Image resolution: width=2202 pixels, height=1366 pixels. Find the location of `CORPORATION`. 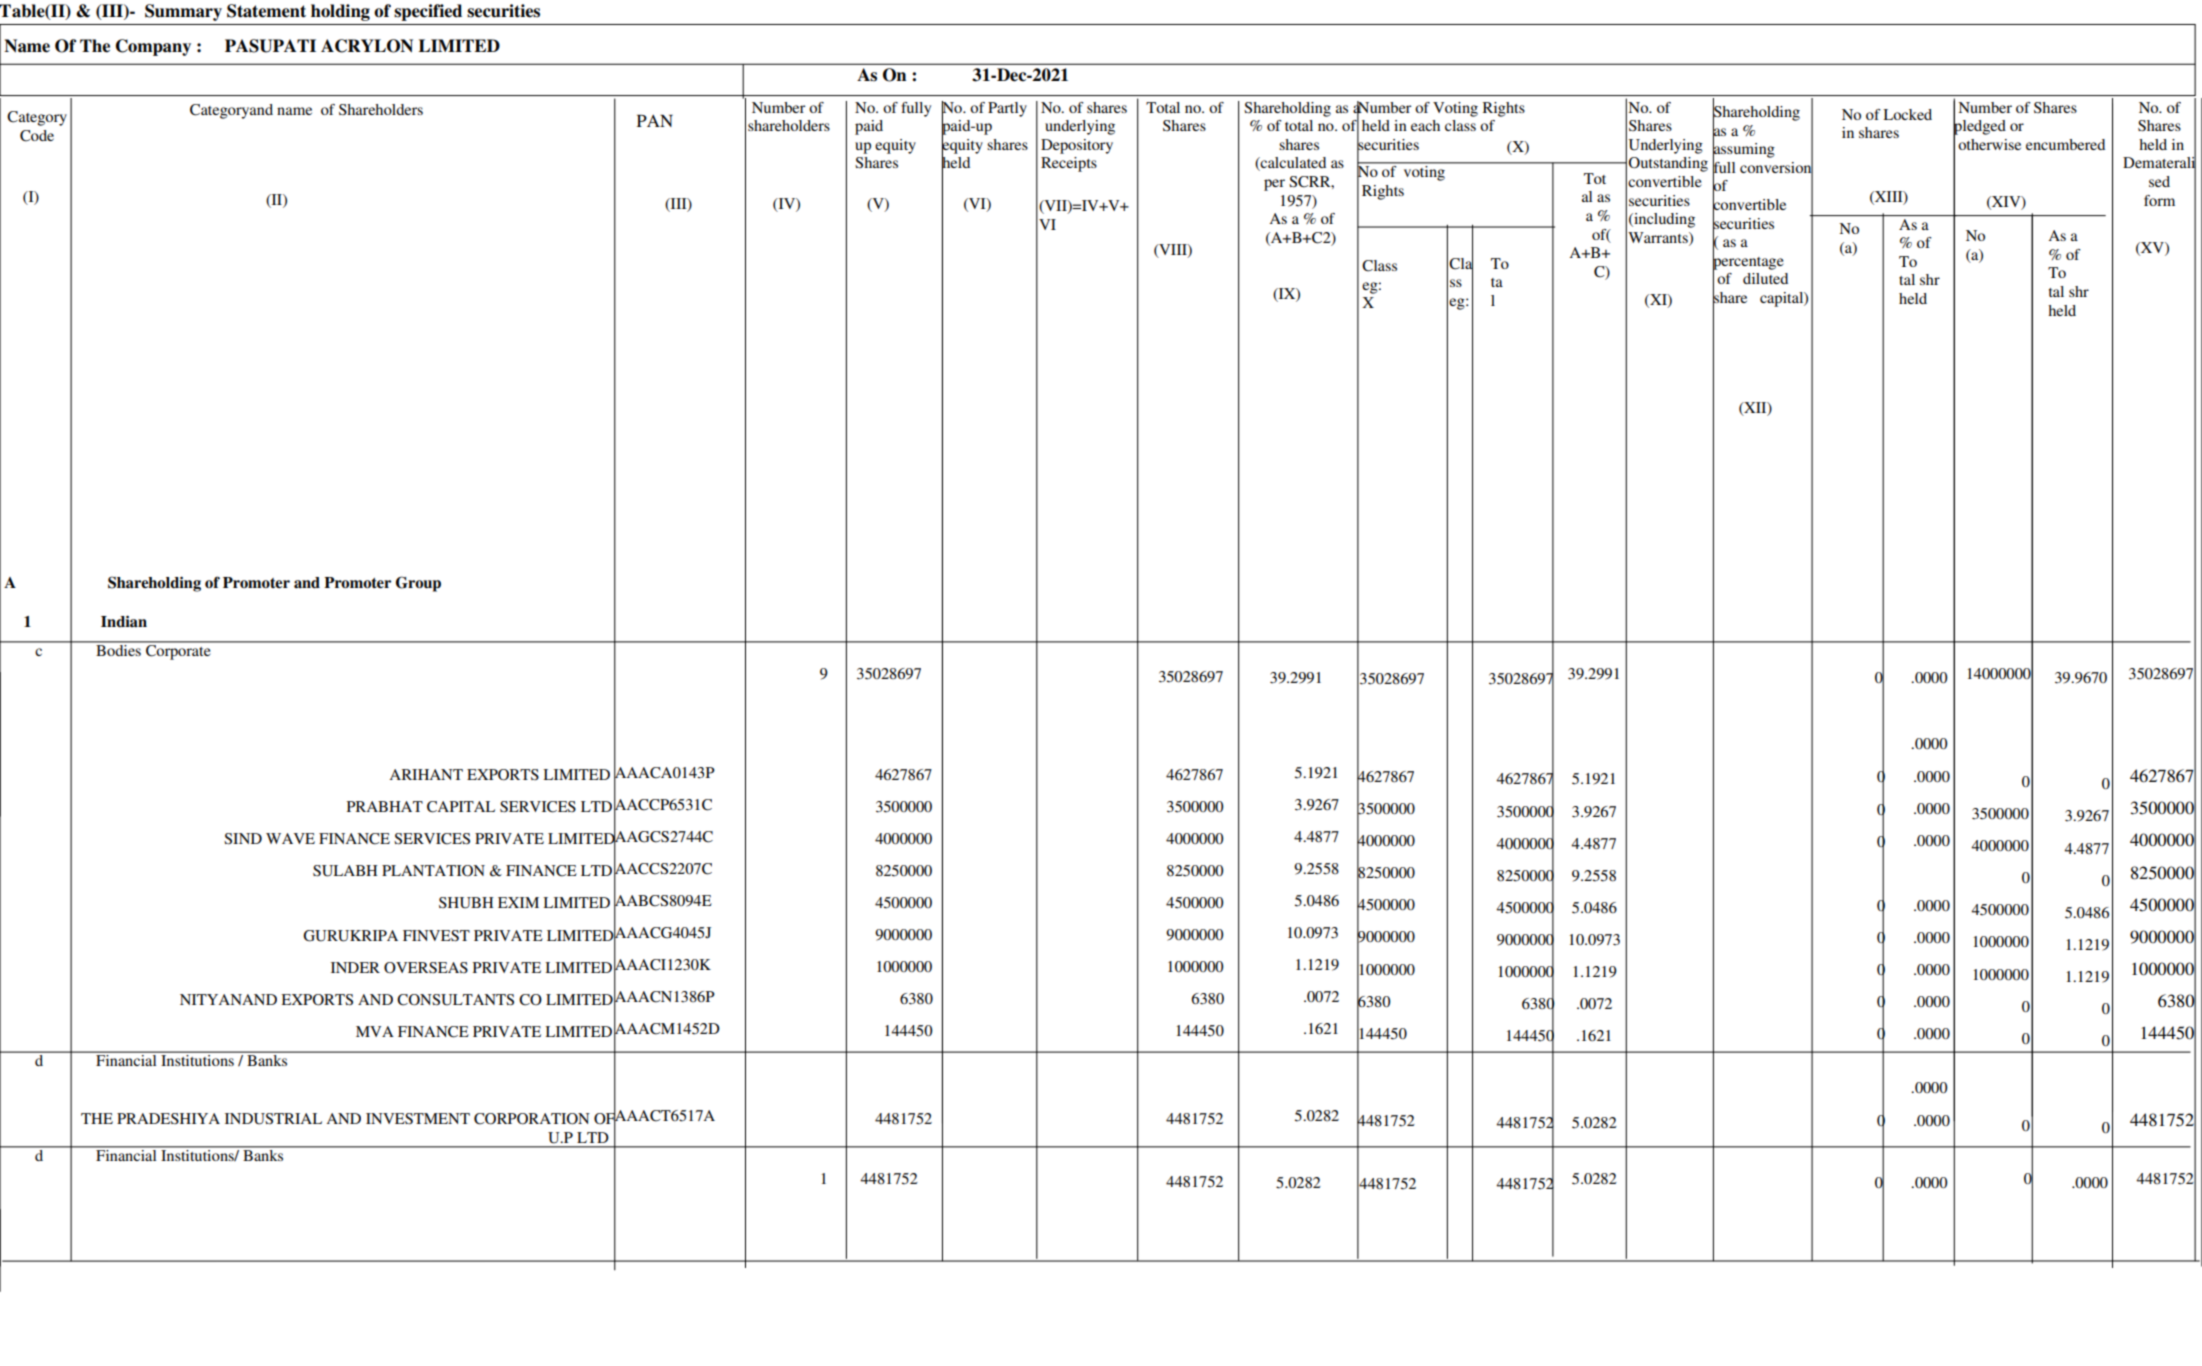

CORPORATION is located at coordinates (532, 1119).
